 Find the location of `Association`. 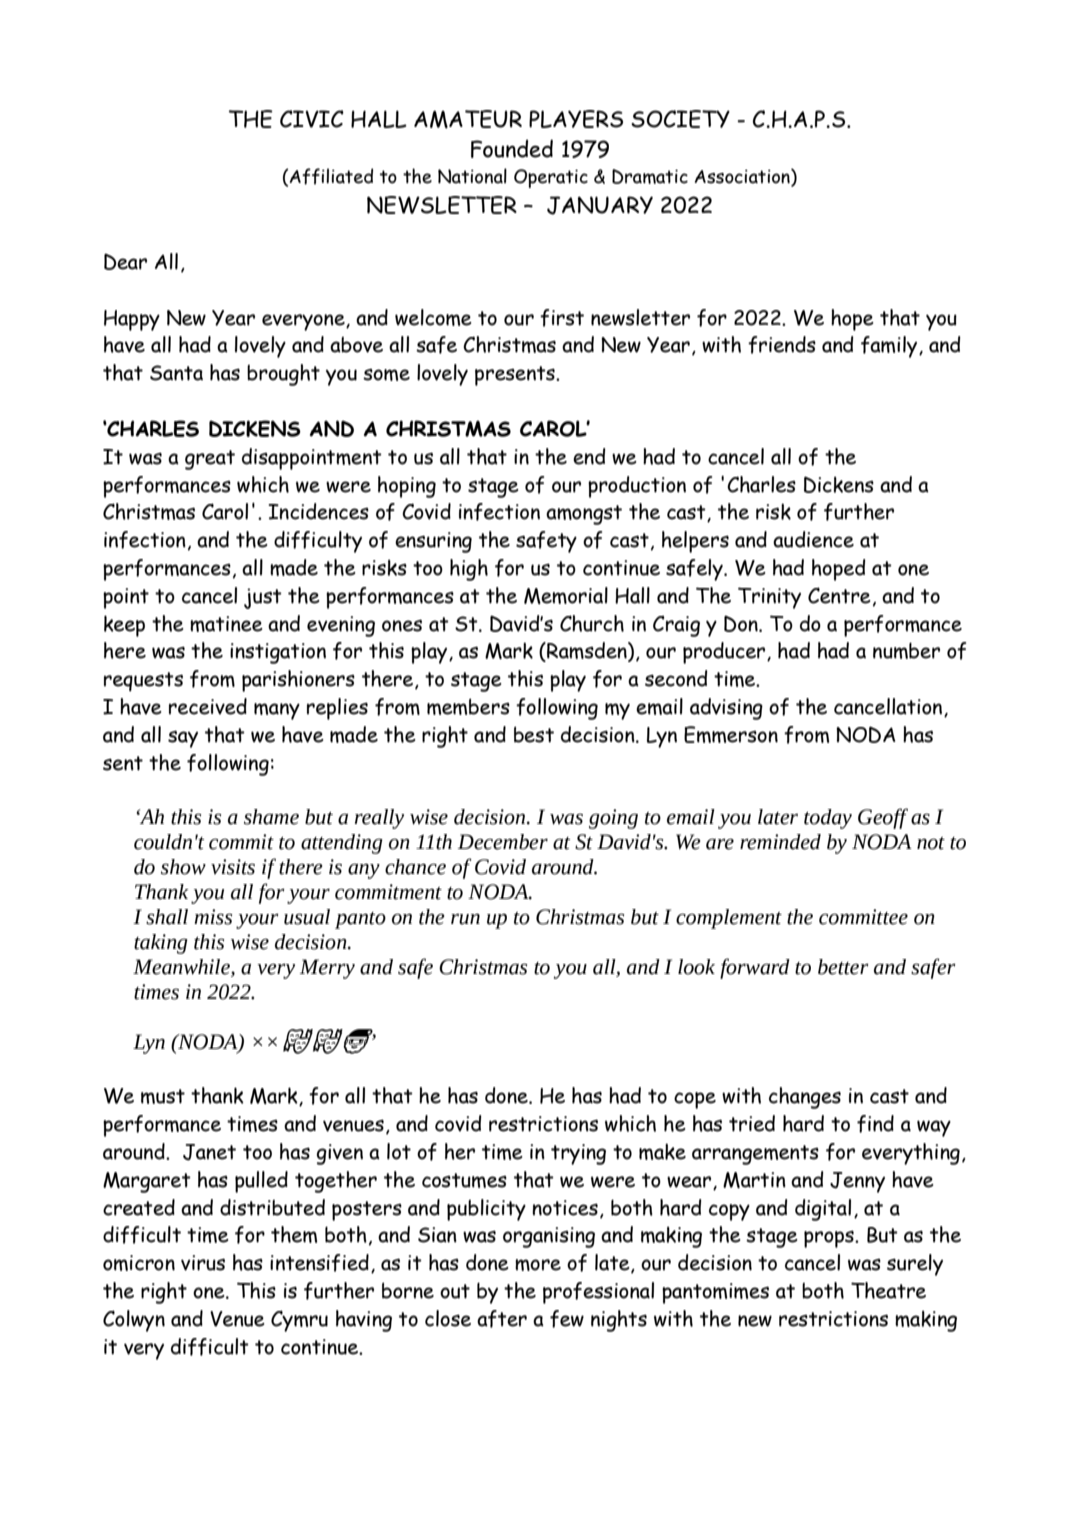

Association is located at coordinates (743, 177).
